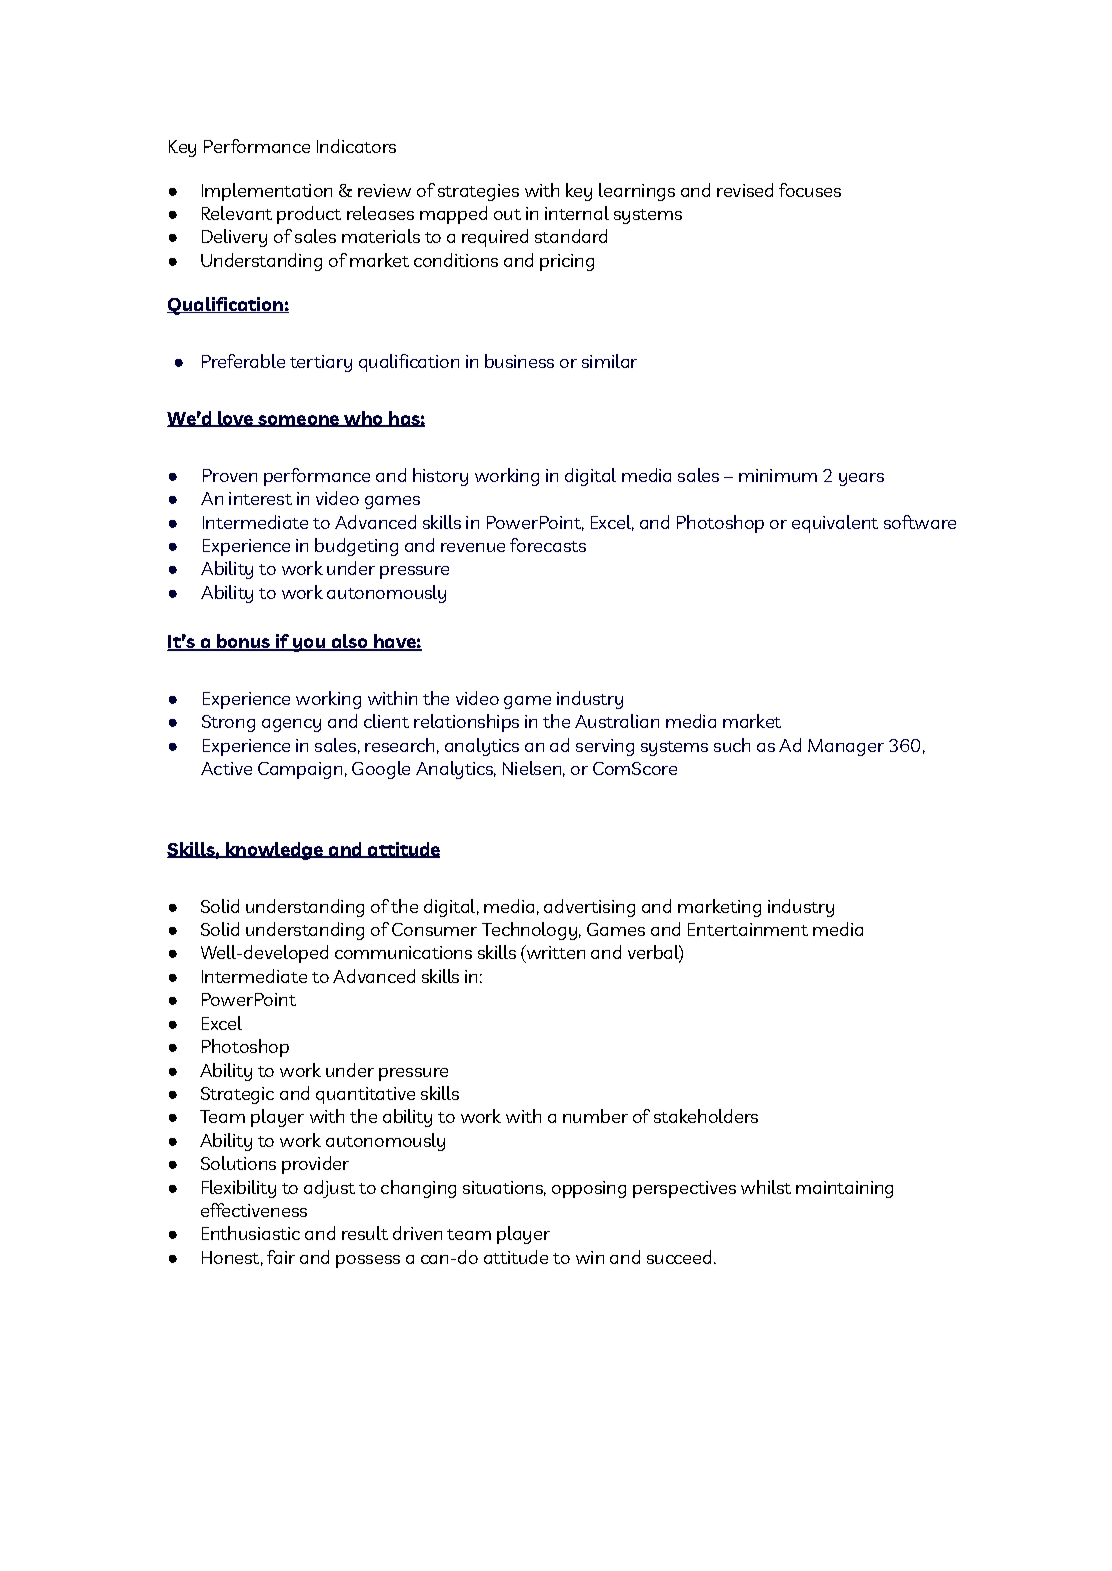 The height and width of the document is (1571, 1112). Describe the element at coordinates (844, 1189) in the document. I see `maintaining` at that location.
